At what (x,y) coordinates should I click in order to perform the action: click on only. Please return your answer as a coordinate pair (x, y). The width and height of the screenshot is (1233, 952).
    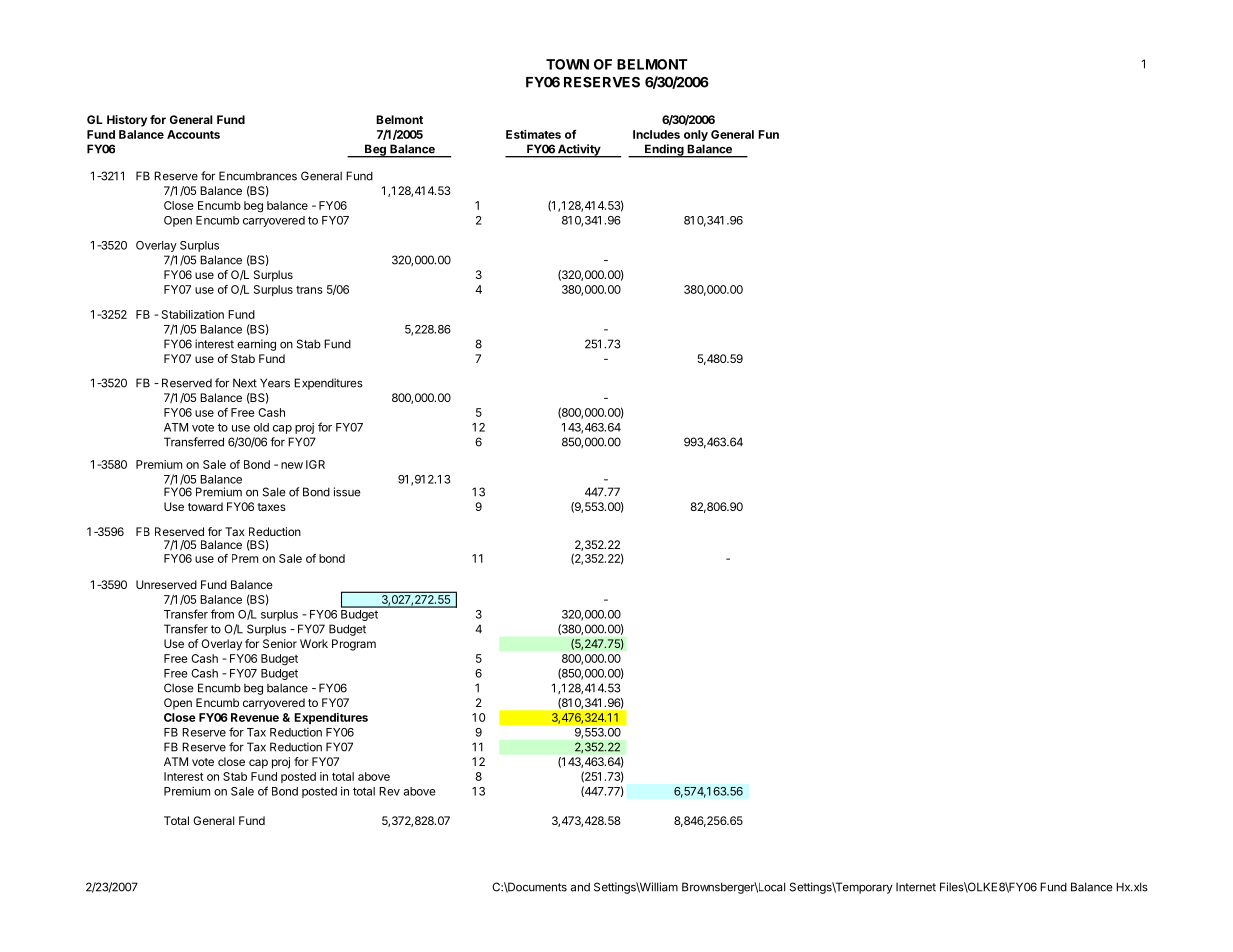
    Looking at the image, I should click on (696, 135).
